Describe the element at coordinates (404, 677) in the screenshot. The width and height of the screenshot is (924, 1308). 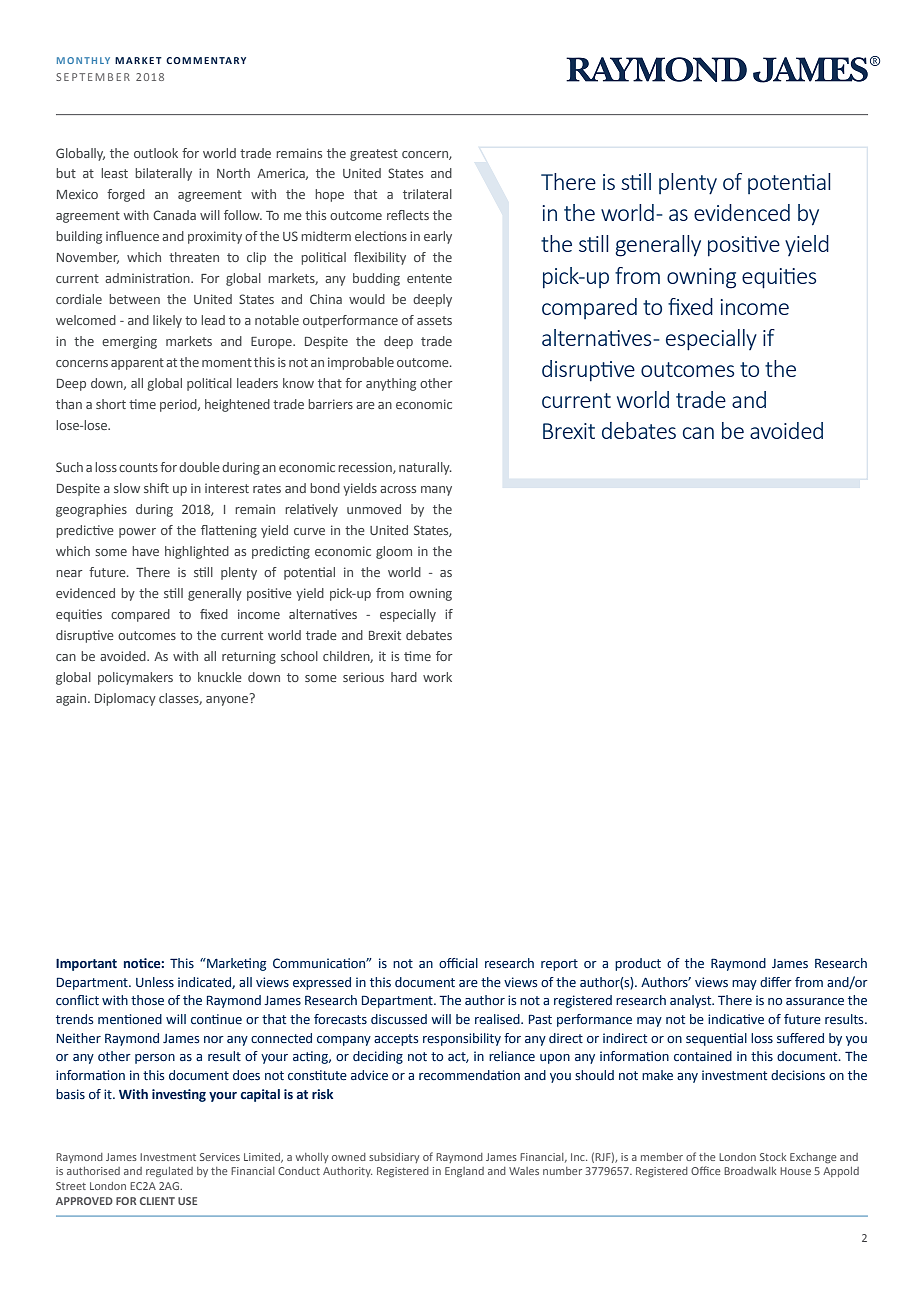
I see `hard` at that location.
